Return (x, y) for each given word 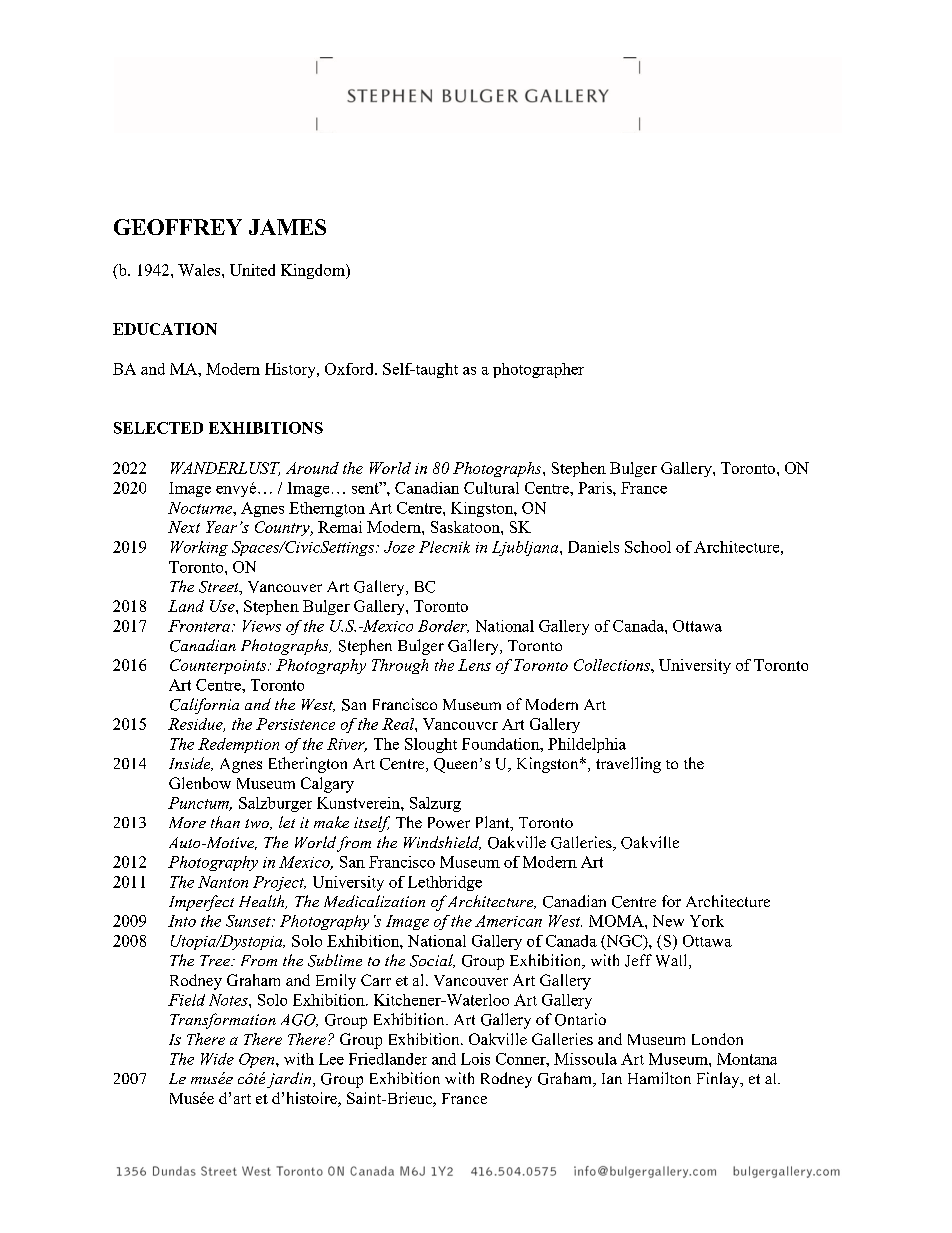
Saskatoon (466, 527)
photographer (538, 370)
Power (449, 822)
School (648, 547)
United (252, 270)
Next (184, 527)
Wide (217, 1059)
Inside (191, 764)
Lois (475, 1059)
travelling (628, 765)
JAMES (287, 227)
